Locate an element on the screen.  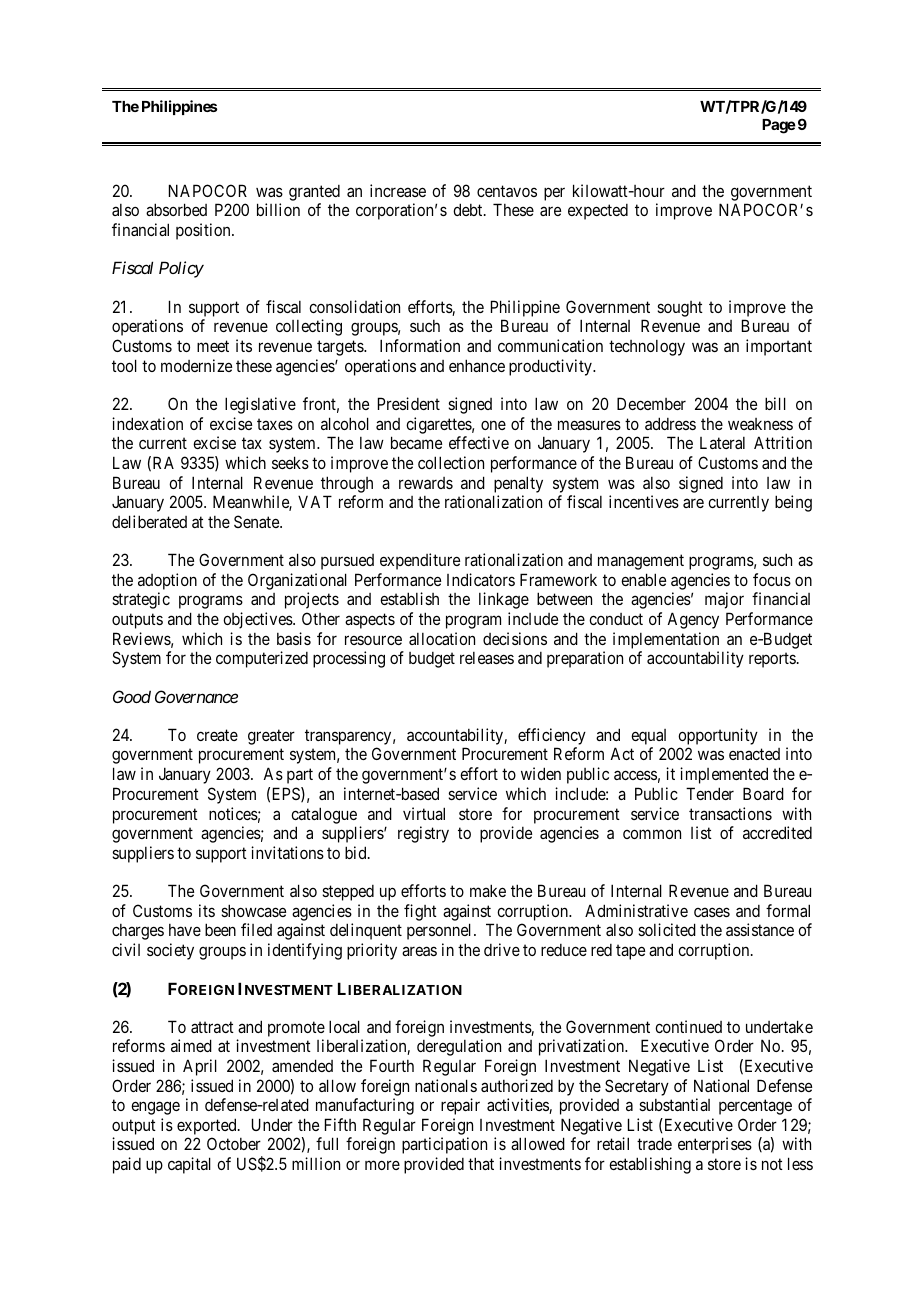
fight is located at coordinates (420, 912).
